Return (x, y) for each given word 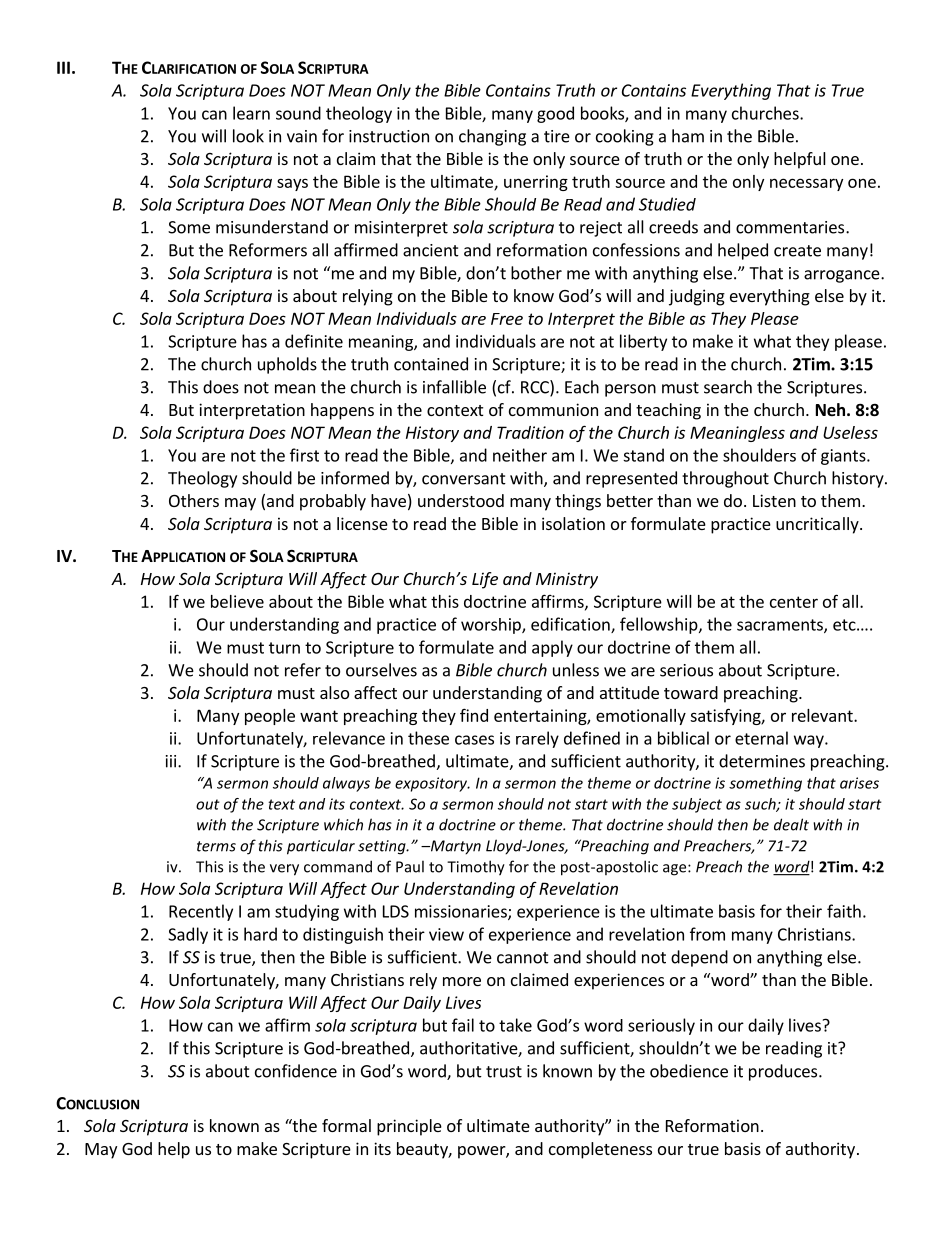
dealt (791, 824)
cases (474, 740)
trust (504, 1072)
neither (520, 455)
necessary (806, 184)
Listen (774, 500)
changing (492, 137)
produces (784, 1072)
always (346, 784)
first (304, 455)
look (248, 136)
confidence (296, 1071)
